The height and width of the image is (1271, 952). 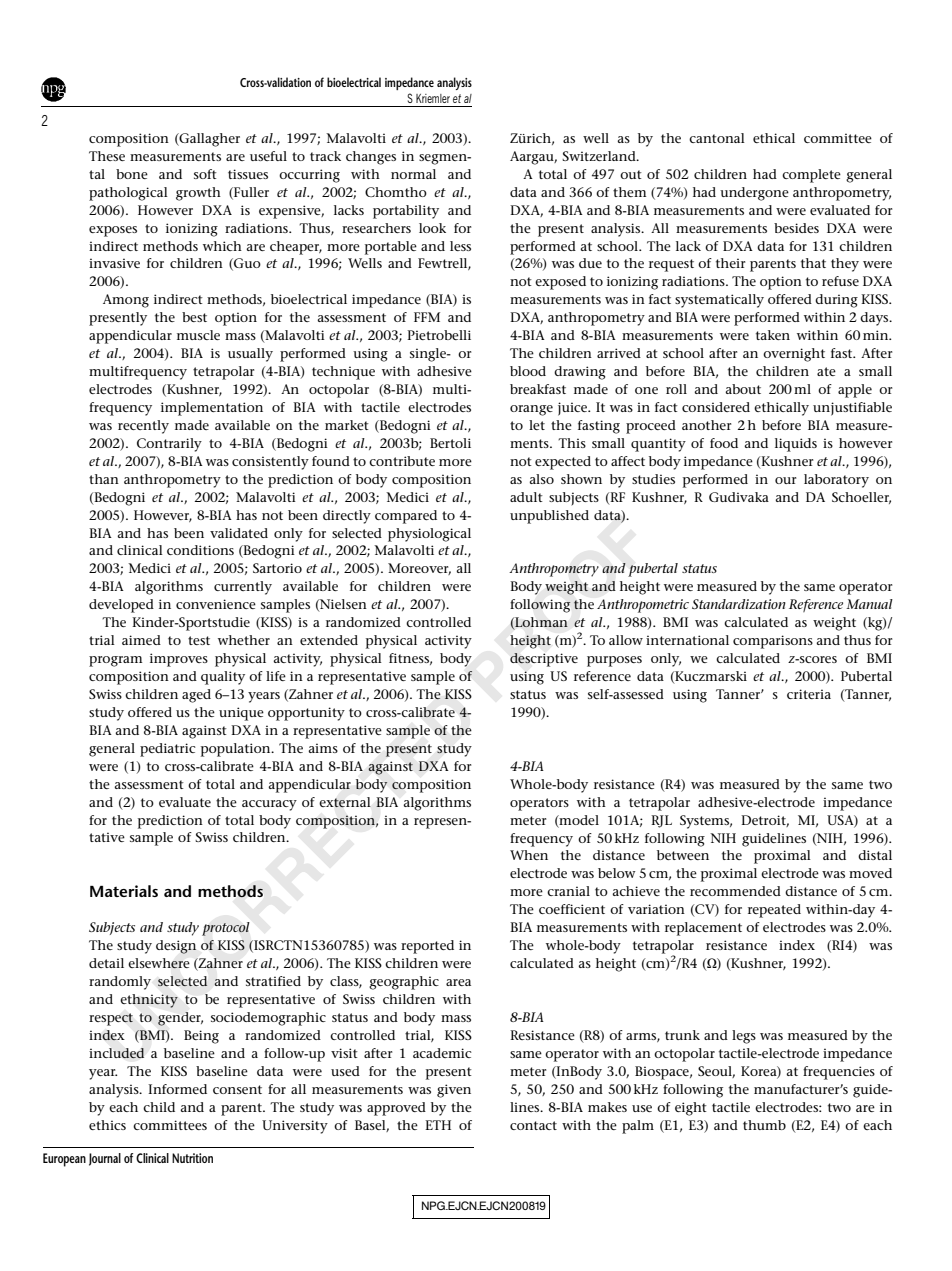 What do you see at coordinates (533, 1125) in the image?
I see `contact` at bounding box center [533, 1125].
